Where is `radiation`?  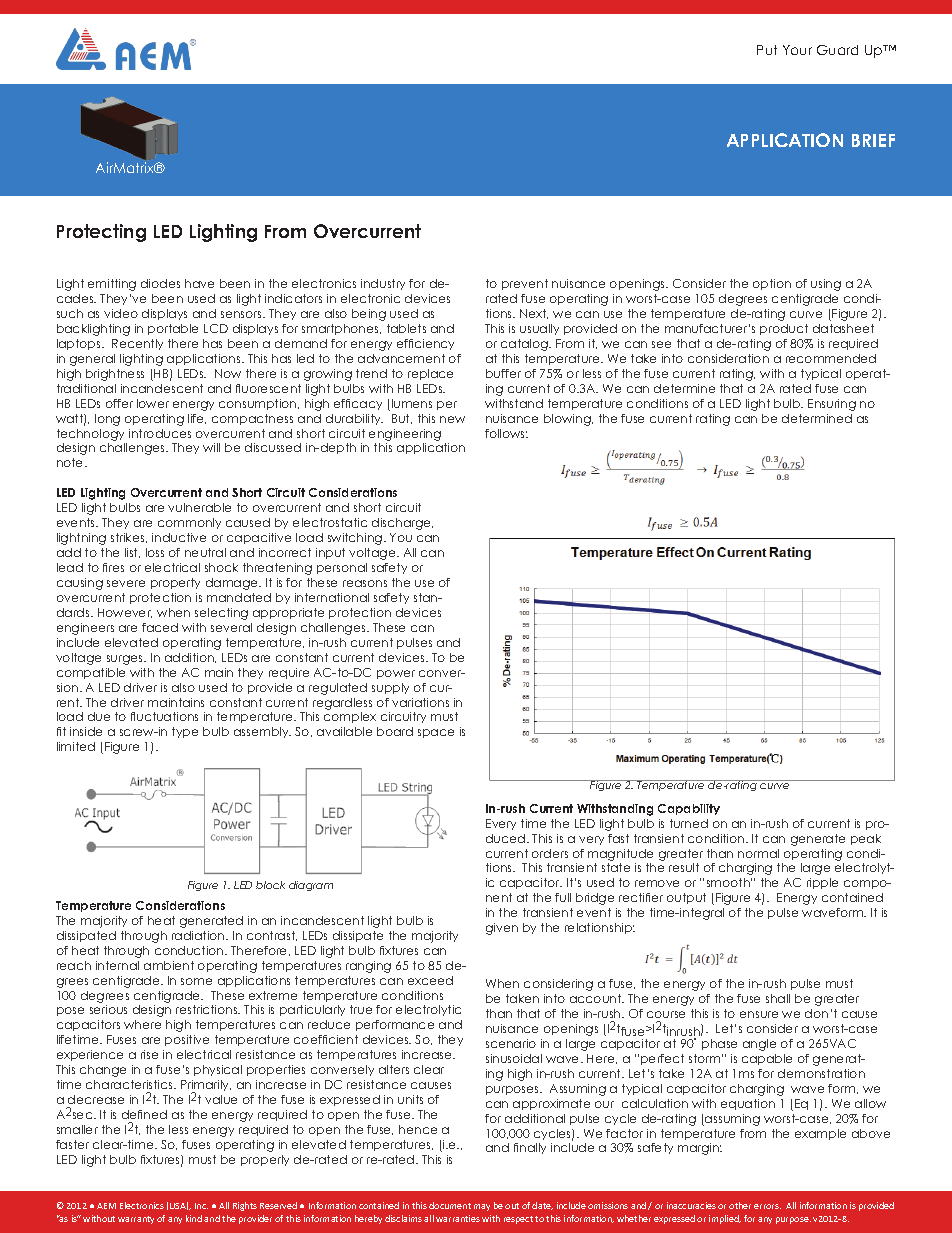
radiation is located at coordinates (199, 935).
